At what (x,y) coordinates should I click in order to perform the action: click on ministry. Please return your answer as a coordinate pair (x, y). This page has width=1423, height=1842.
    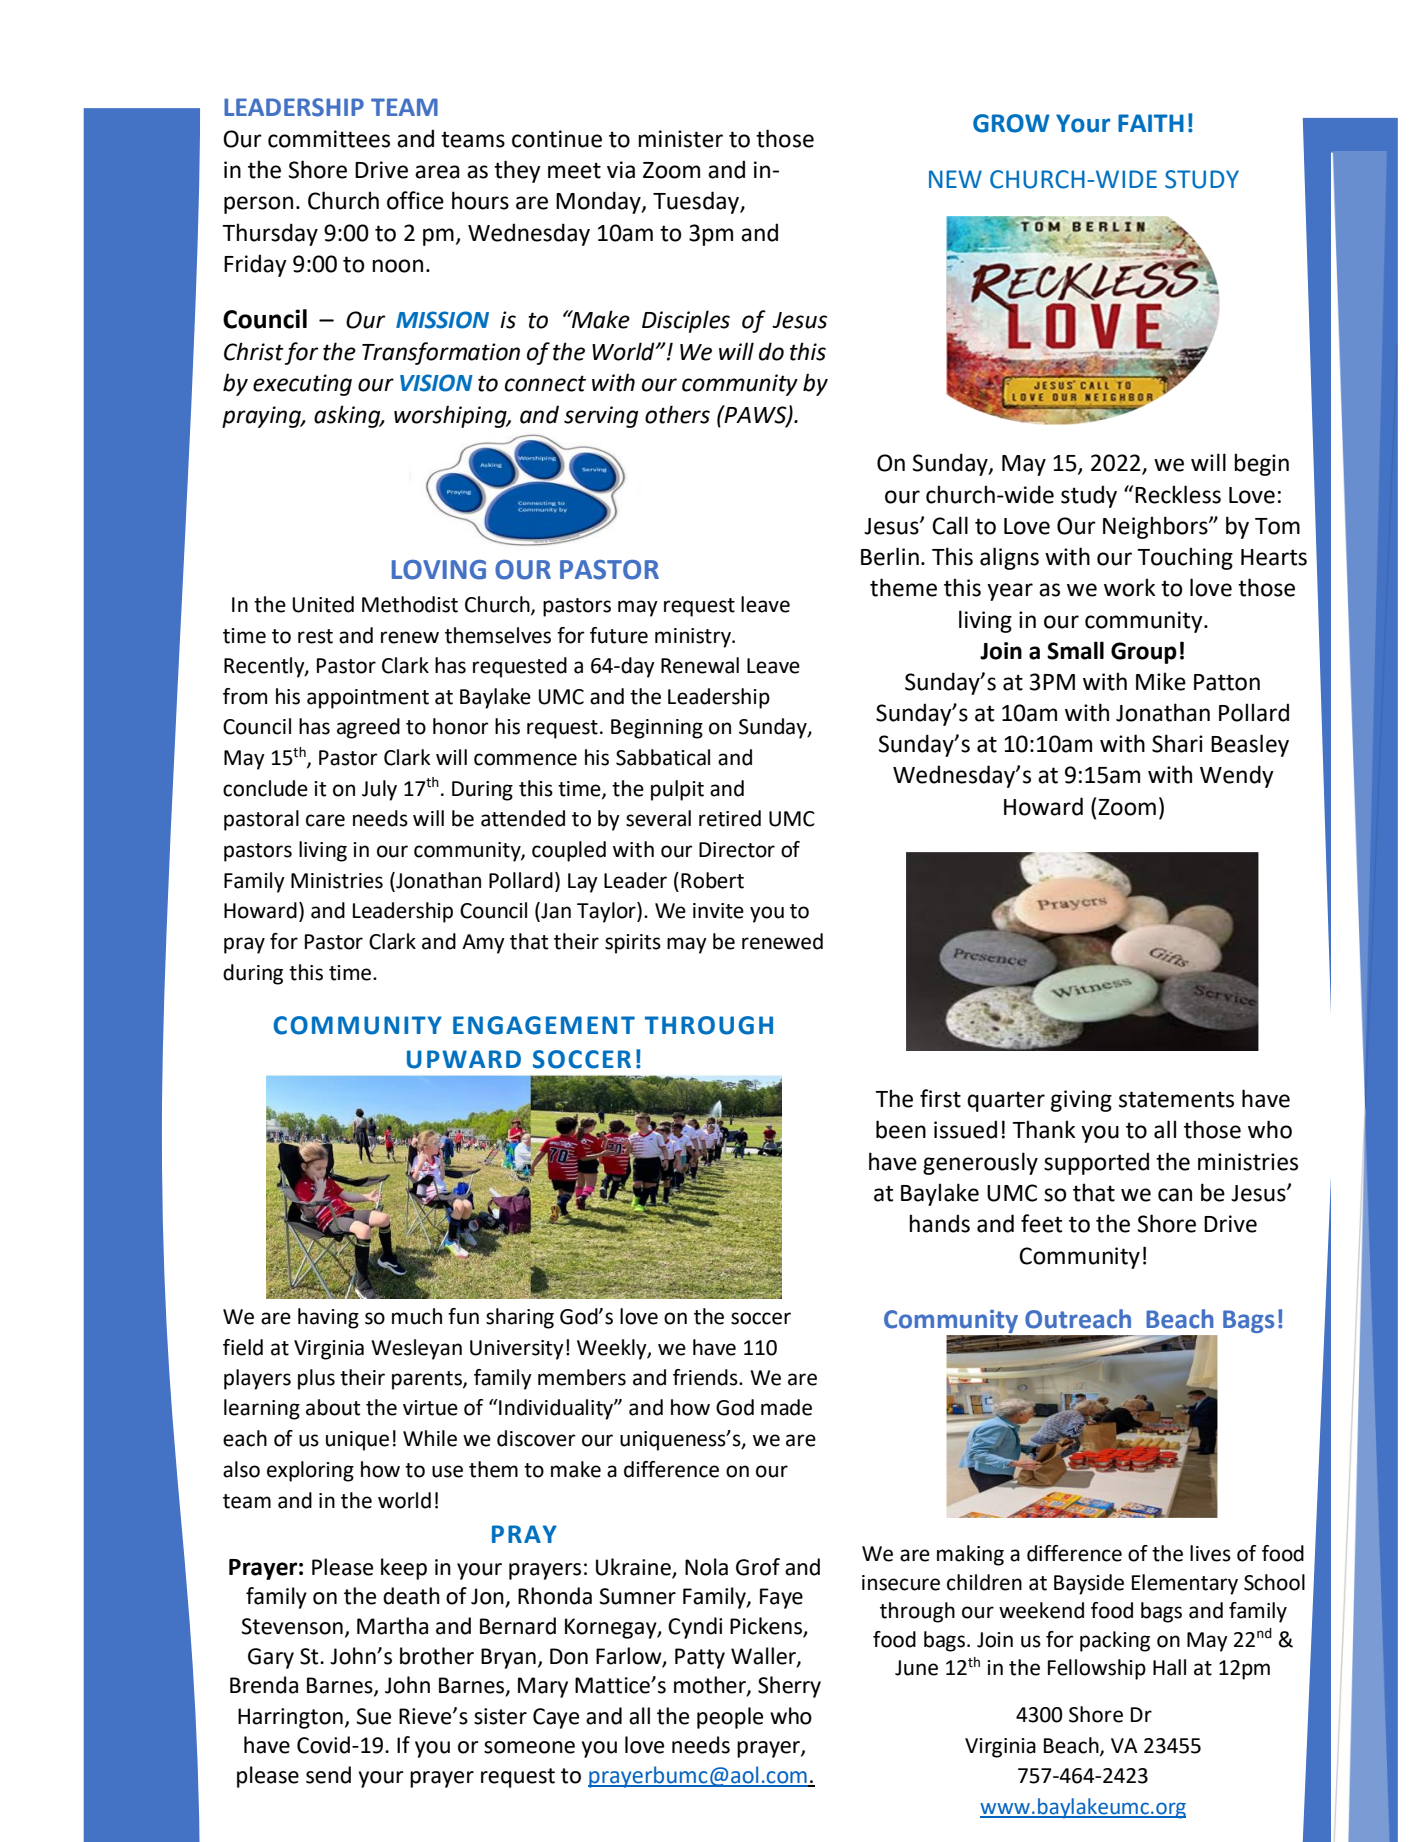
    Looking at the image, I should click on (694, 638).
